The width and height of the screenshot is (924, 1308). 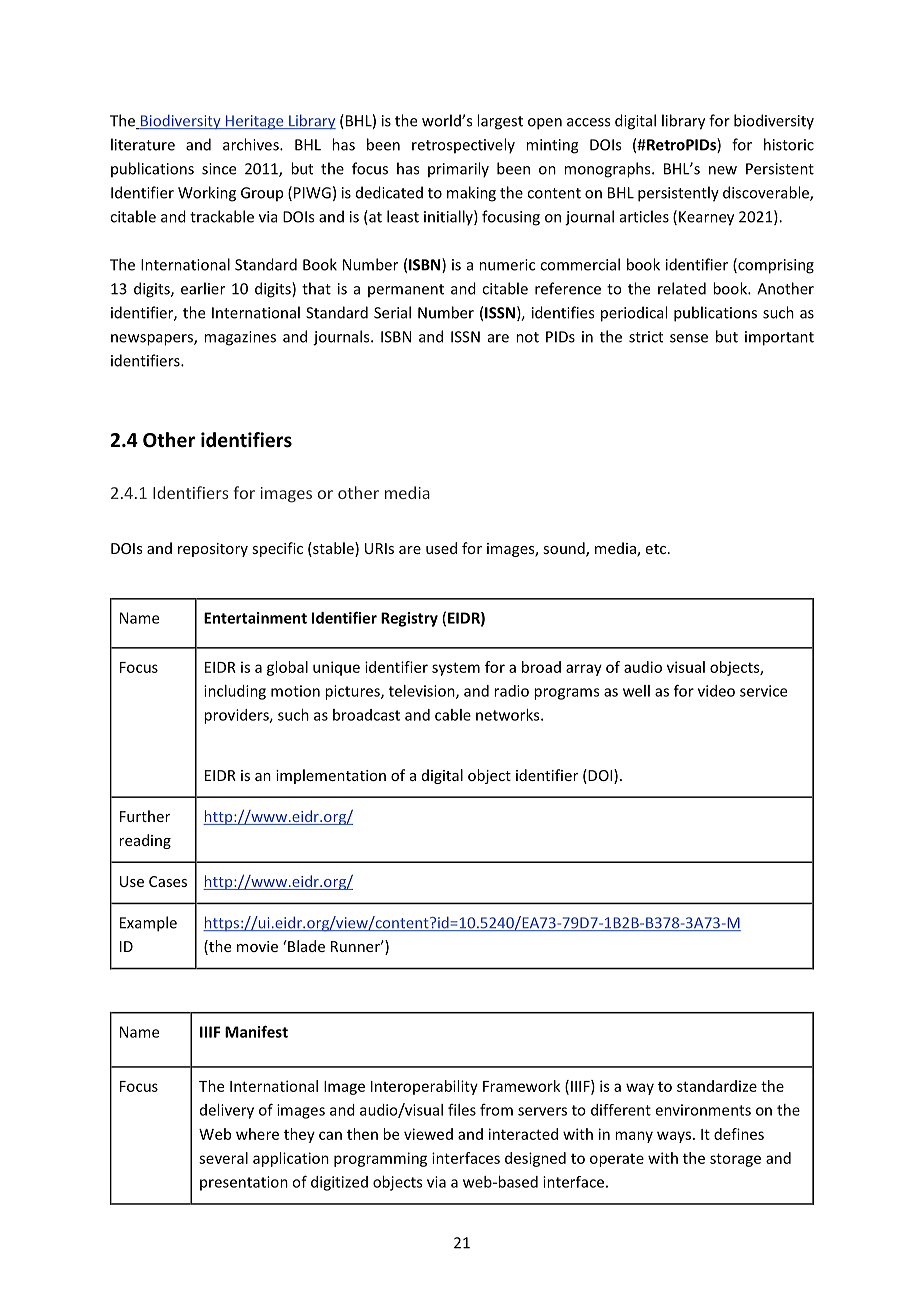 What do you see at coordinates (235, 692) in the screenshot?
I see `including` at bounding box center [235, 692].
